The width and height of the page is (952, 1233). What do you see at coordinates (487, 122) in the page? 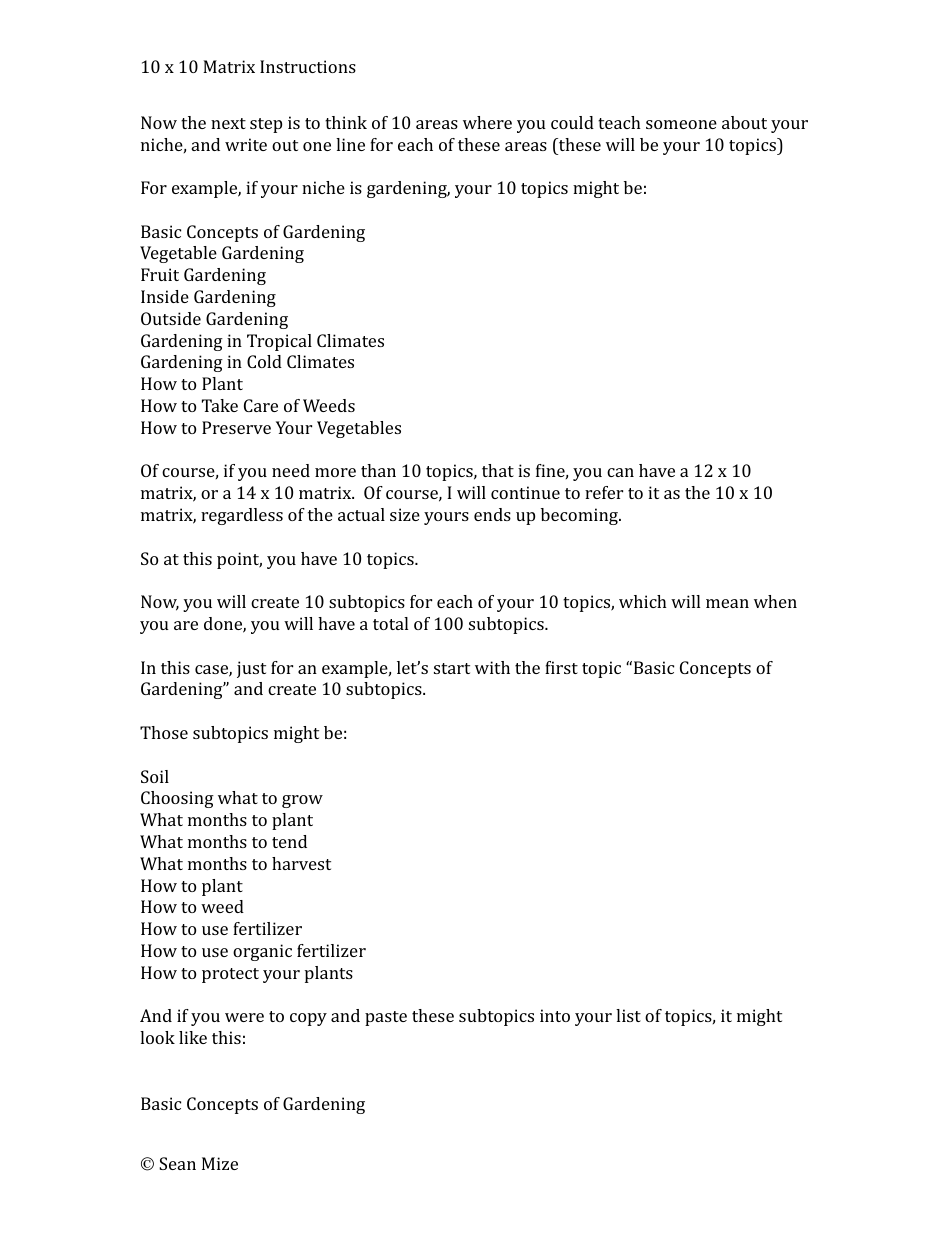
I see `where` at bounding box center [487, 122].
